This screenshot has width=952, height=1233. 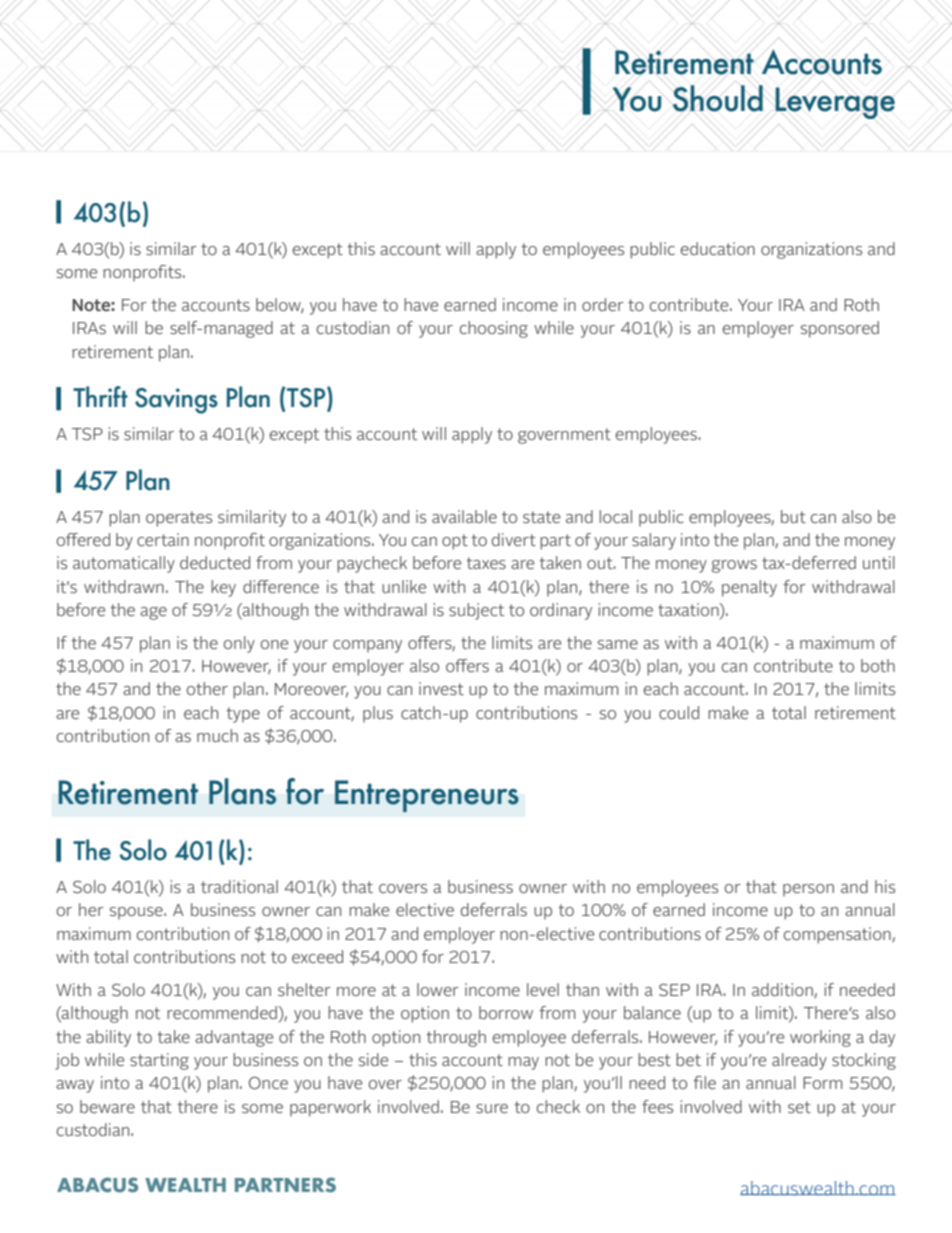 What do you see at coordinates (476, 611) in the screenshot?
I see `subject` at bounding box center [476, 611].
